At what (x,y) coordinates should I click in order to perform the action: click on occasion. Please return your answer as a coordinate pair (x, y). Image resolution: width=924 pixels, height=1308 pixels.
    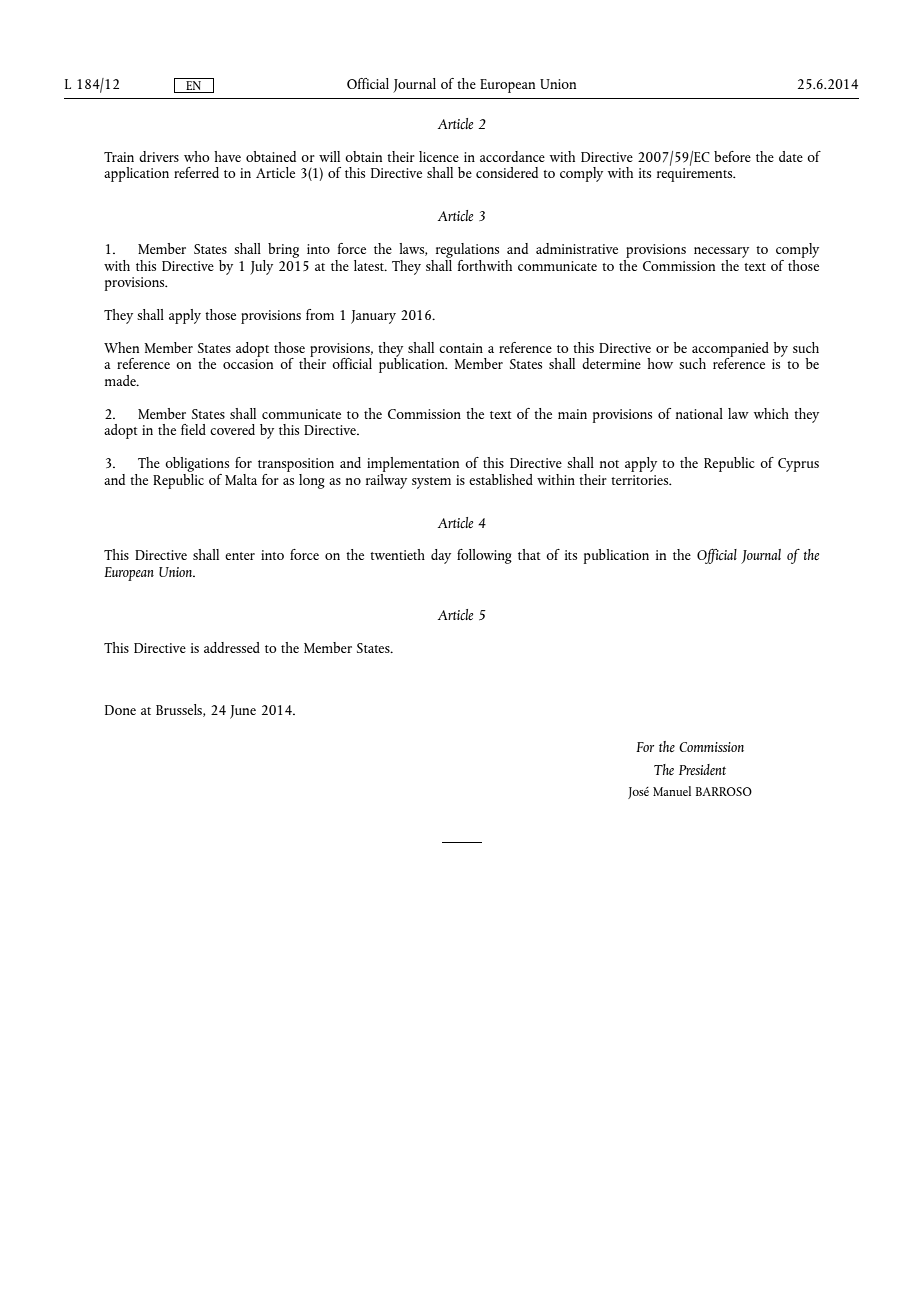
    Looking at the image, I should click on (248, 364).
